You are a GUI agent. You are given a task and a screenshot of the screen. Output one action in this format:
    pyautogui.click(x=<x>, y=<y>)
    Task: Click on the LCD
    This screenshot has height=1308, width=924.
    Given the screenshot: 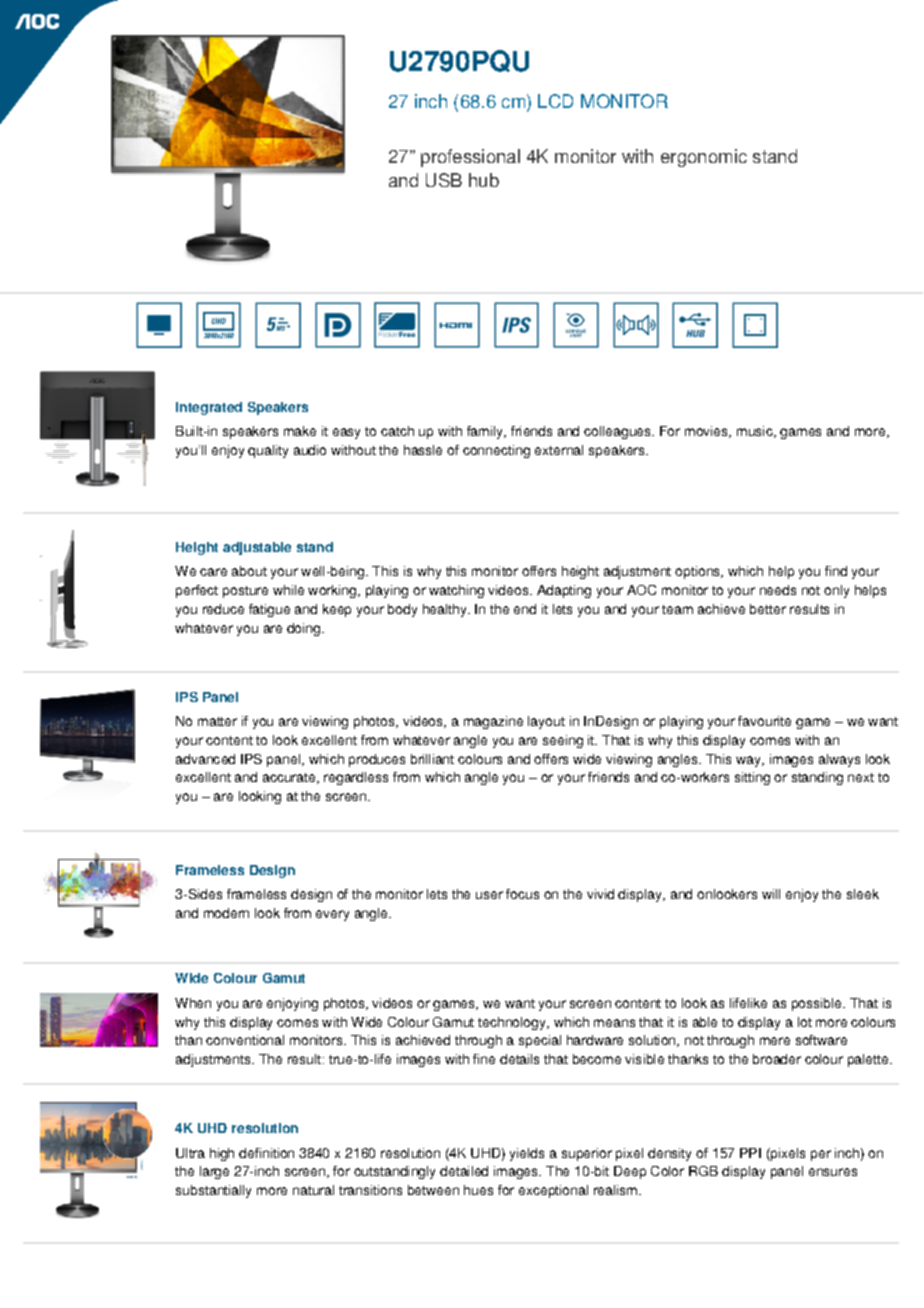 What is the action you would take?
    pyautogui.click(x=555, y=101)
